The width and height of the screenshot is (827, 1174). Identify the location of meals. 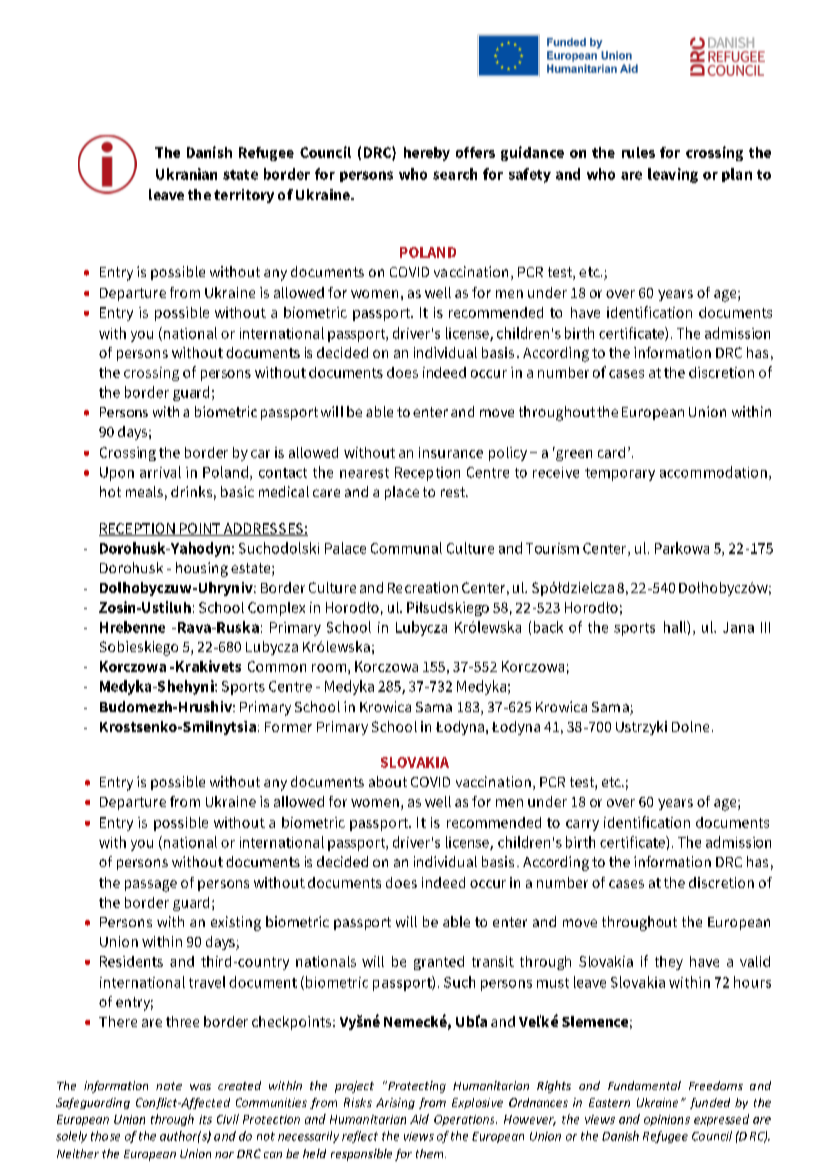
(144, 491).
